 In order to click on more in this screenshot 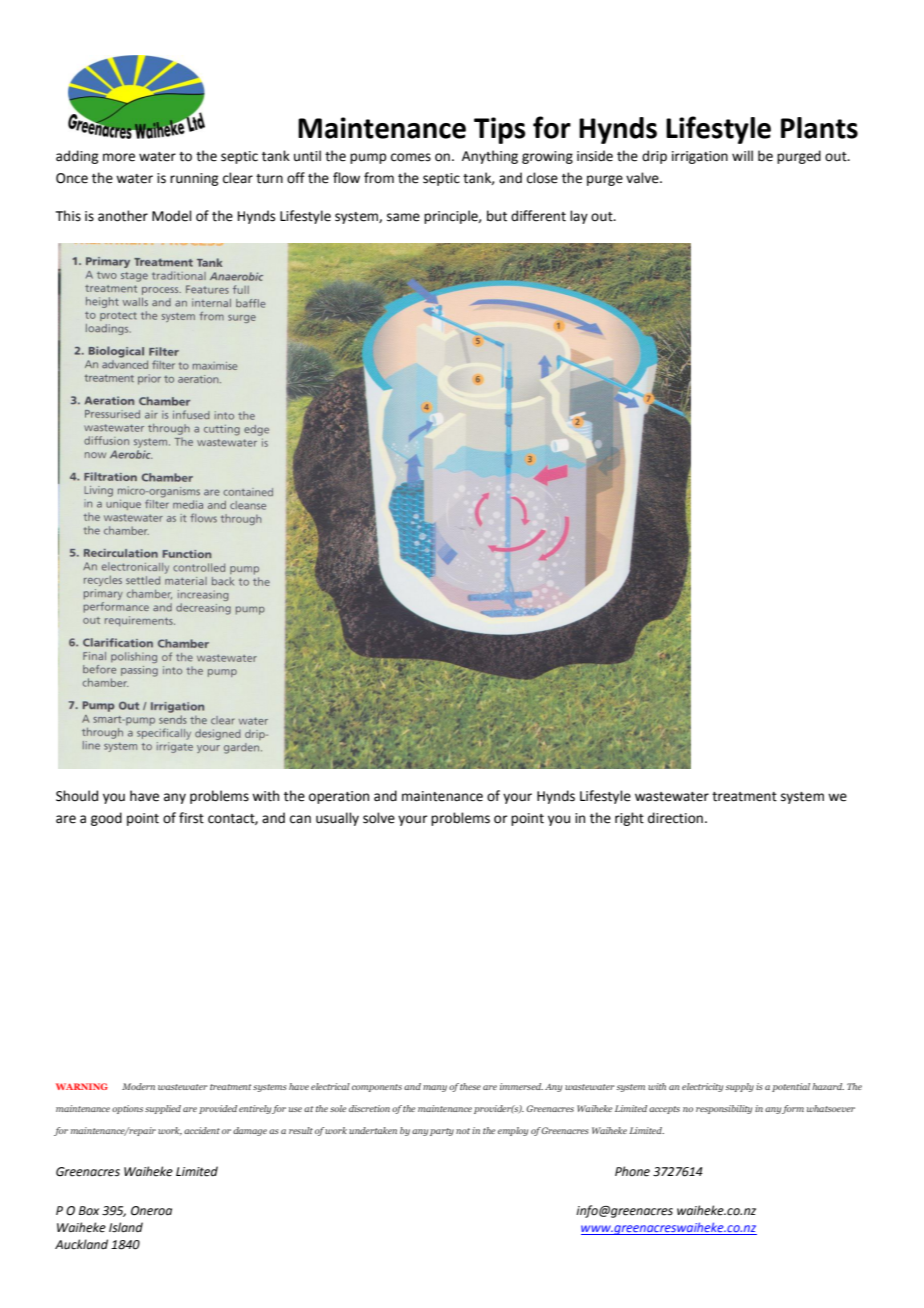, I will do `click(119, 157)`.
